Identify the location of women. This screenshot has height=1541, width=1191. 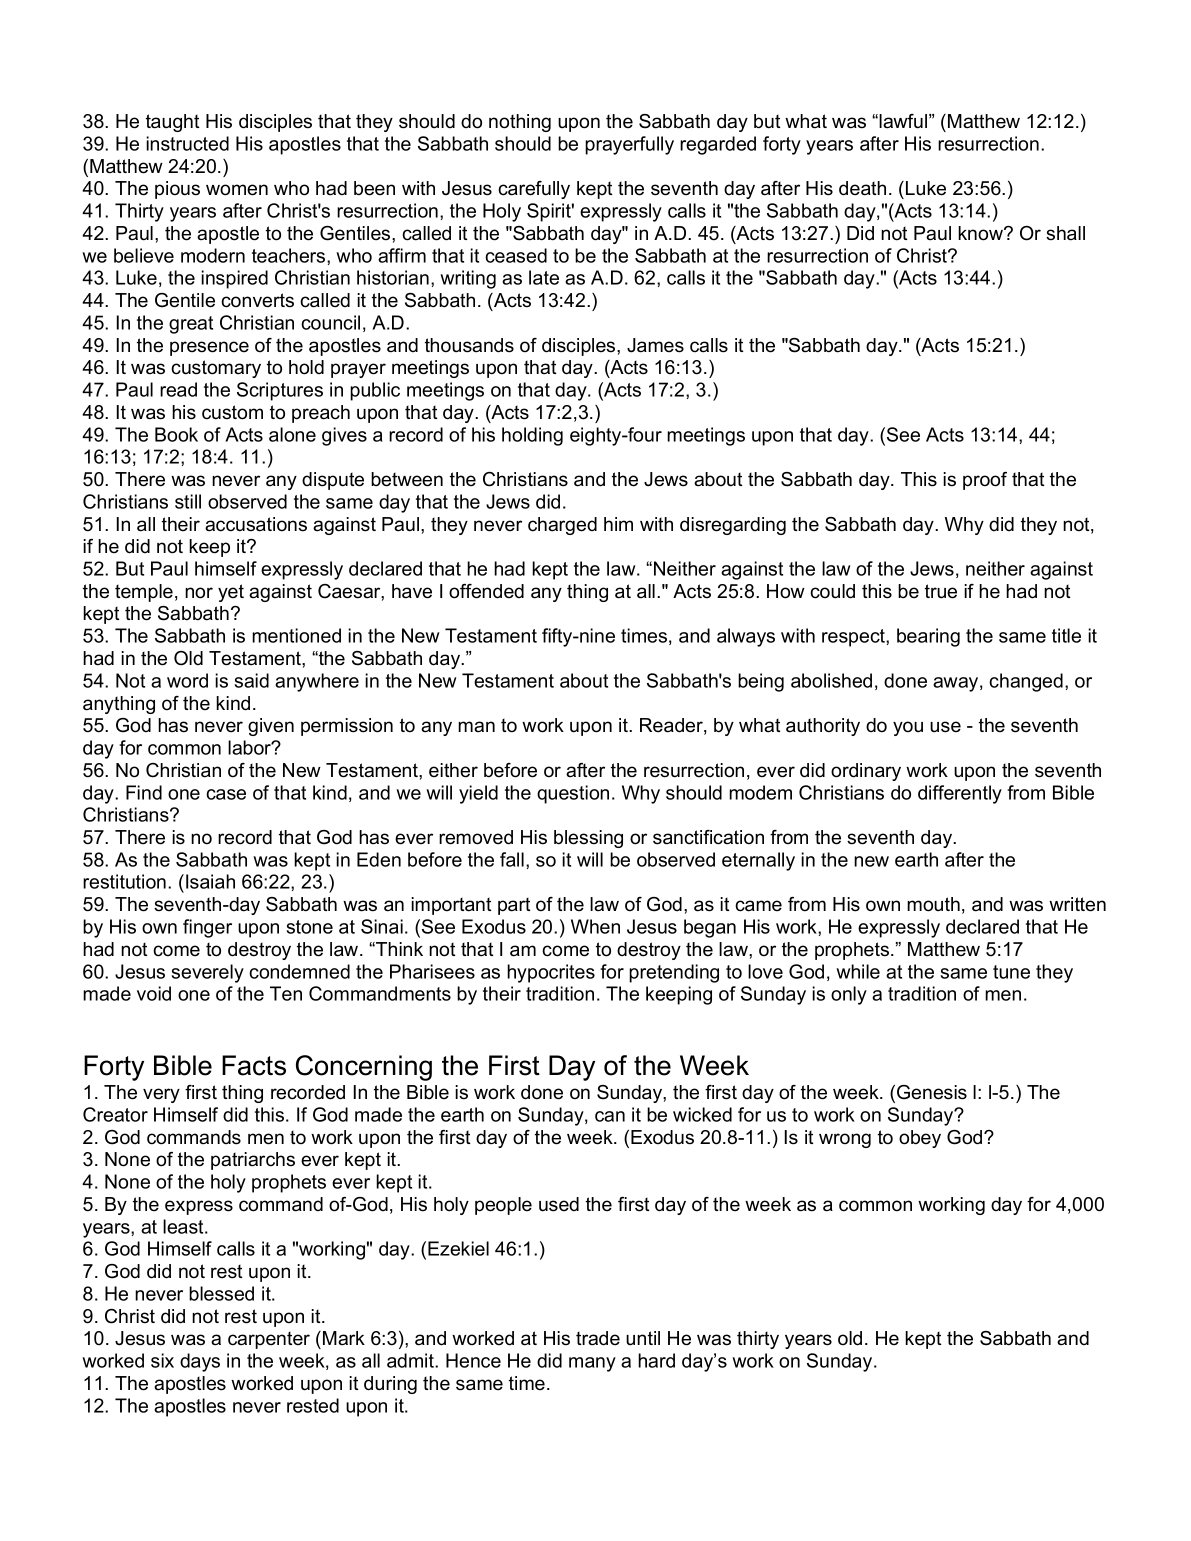
(237, 190).
